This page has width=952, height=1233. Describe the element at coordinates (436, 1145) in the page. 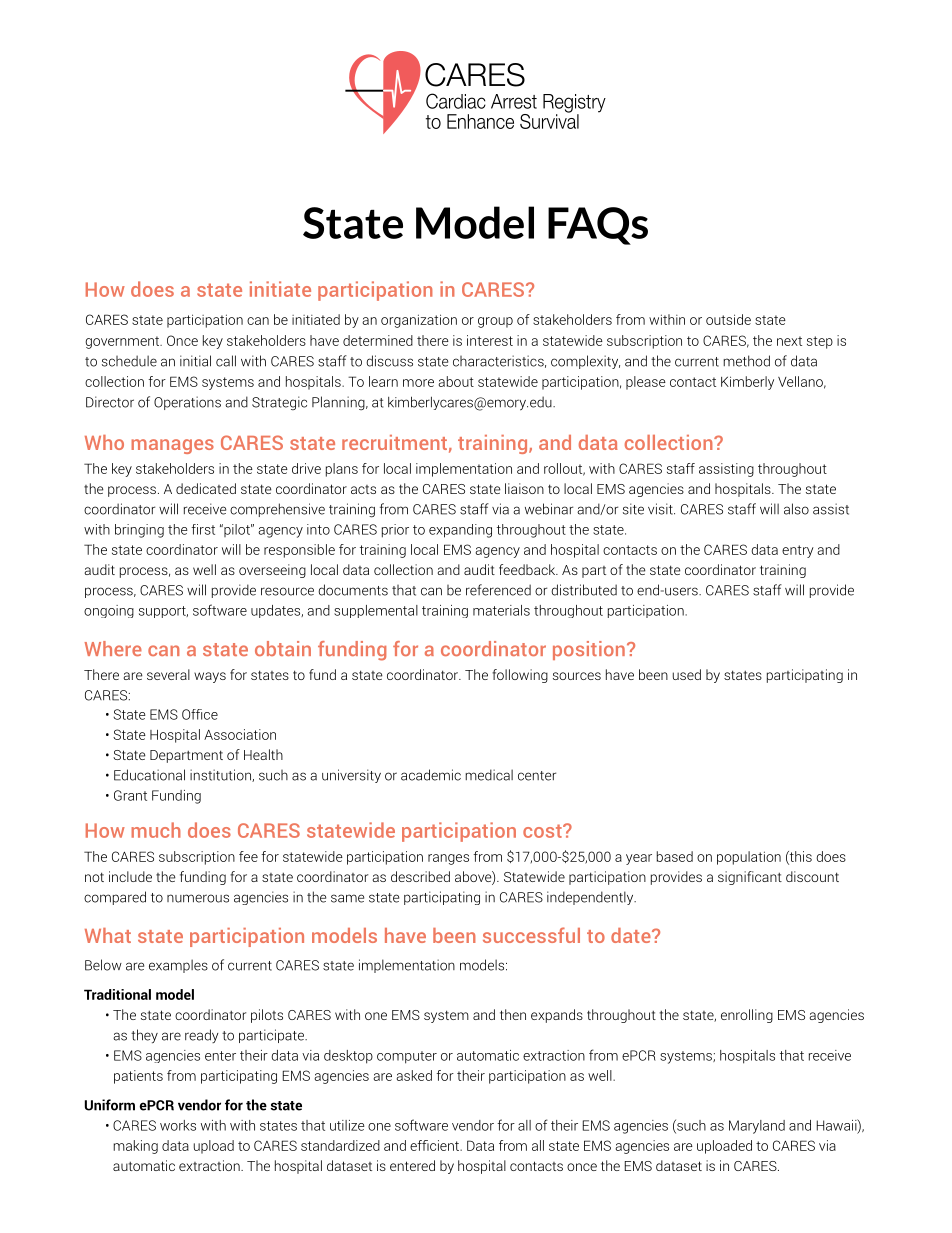

I see `efficient` at that location.
